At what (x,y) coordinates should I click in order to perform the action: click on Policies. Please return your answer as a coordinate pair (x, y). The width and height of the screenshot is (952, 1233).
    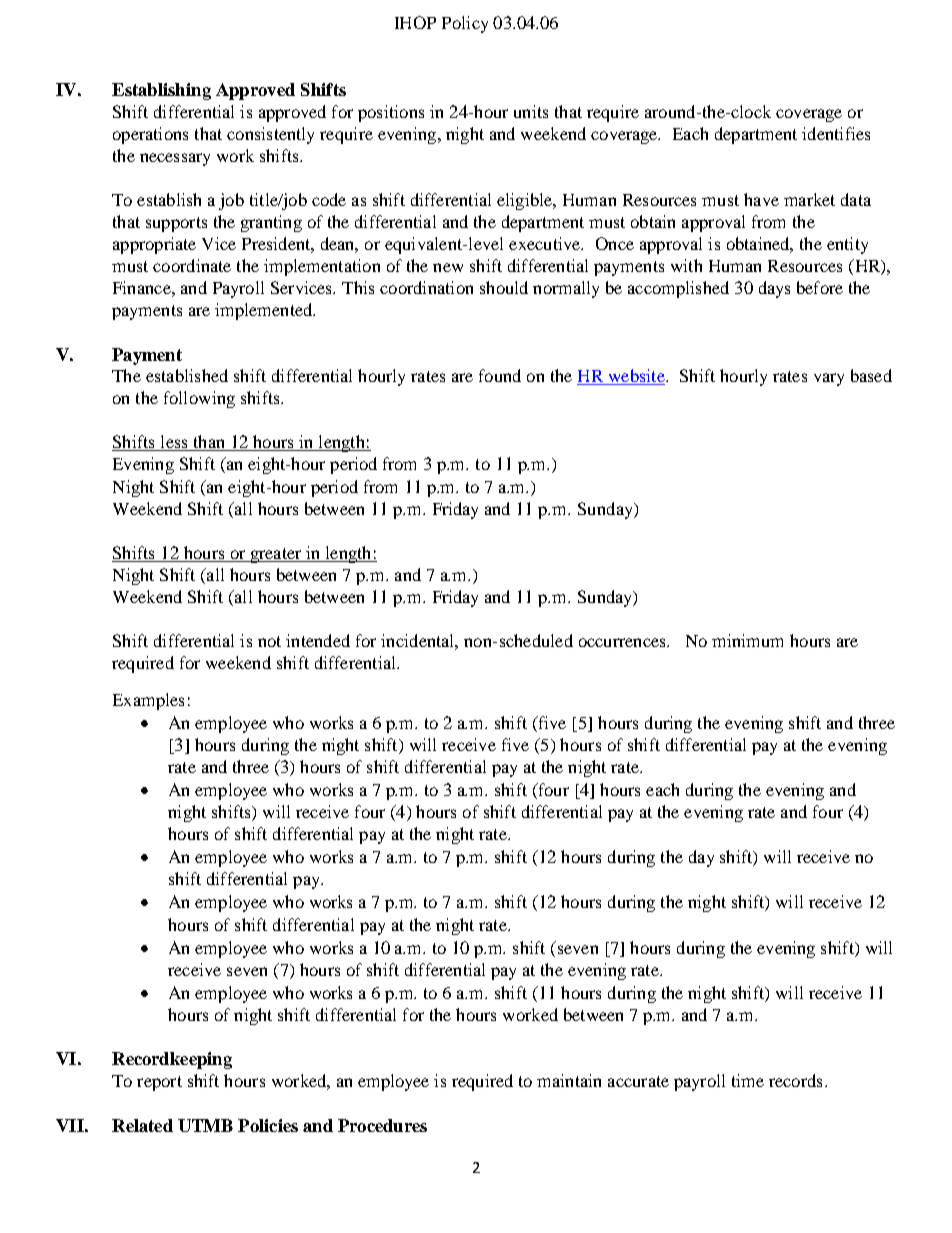
    Looking at the image, I should click on (268, 1125).
